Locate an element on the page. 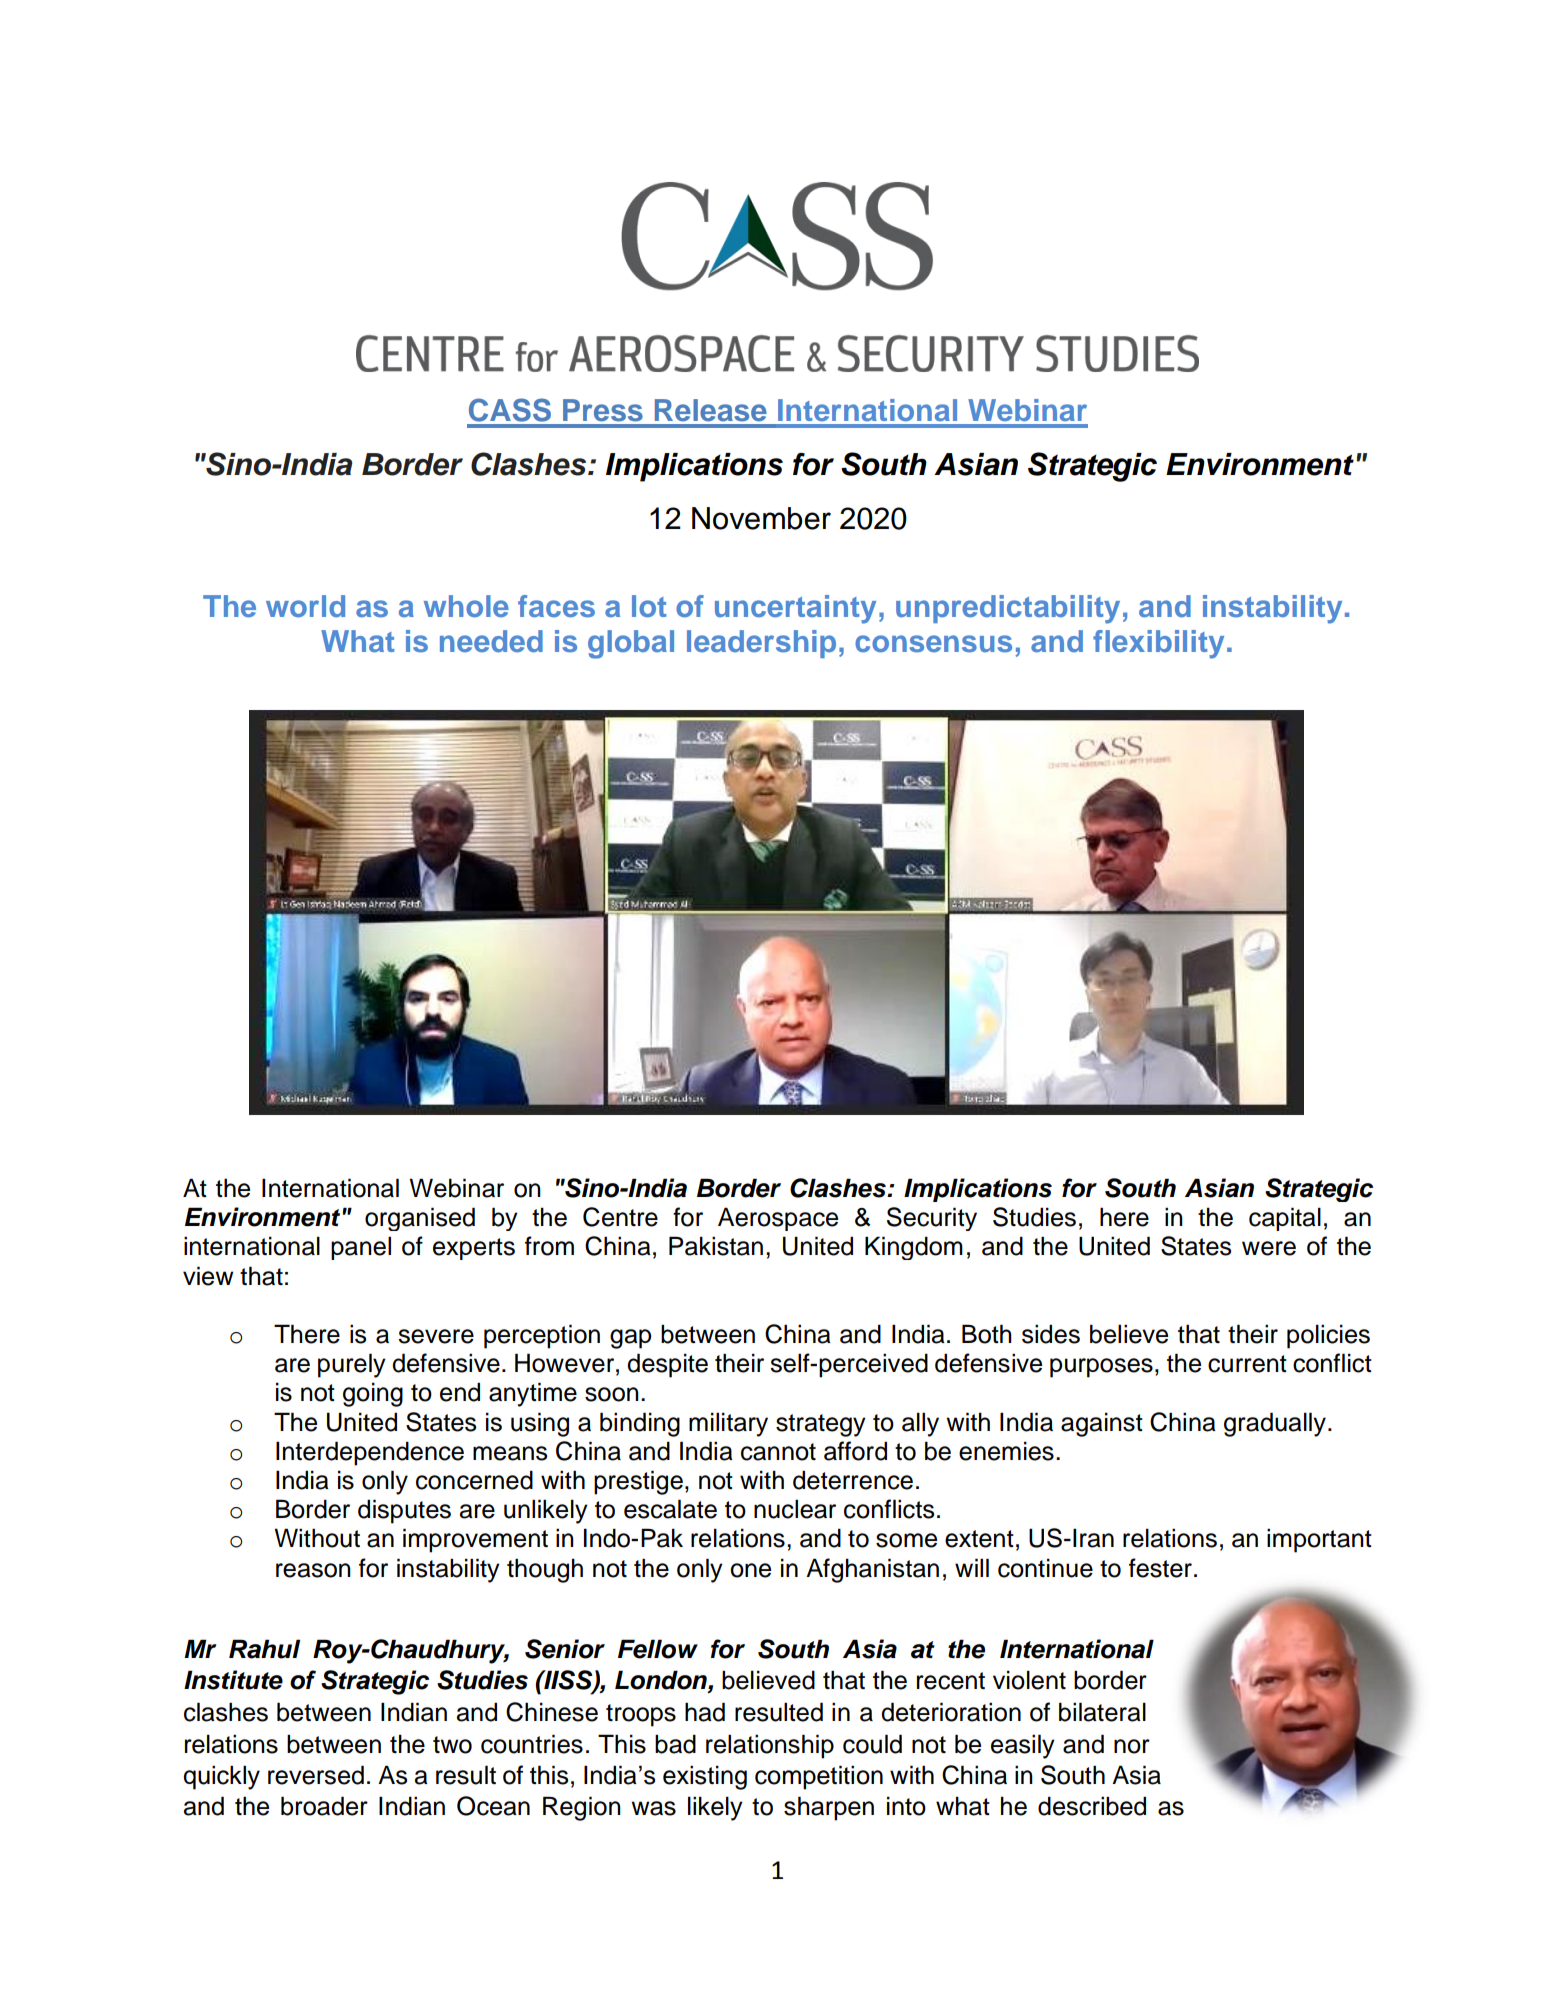 The width and height of the document is (1555, 2012). reversed is located at coordinates (316, 1775).
